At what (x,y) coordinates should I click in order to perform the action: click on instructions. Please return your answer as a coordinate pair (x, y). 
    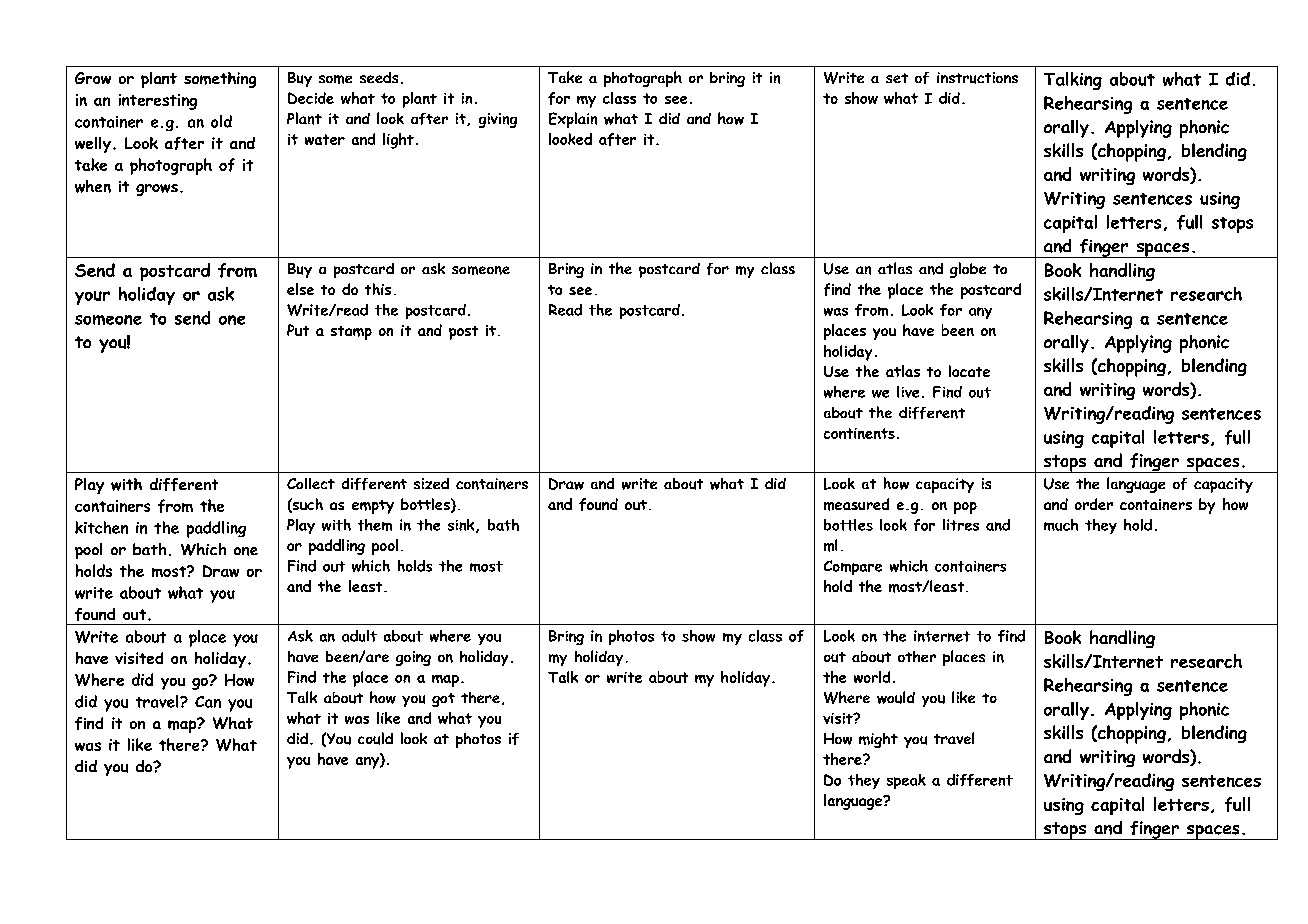
    Looking at the image, I should click on (977, 78).
